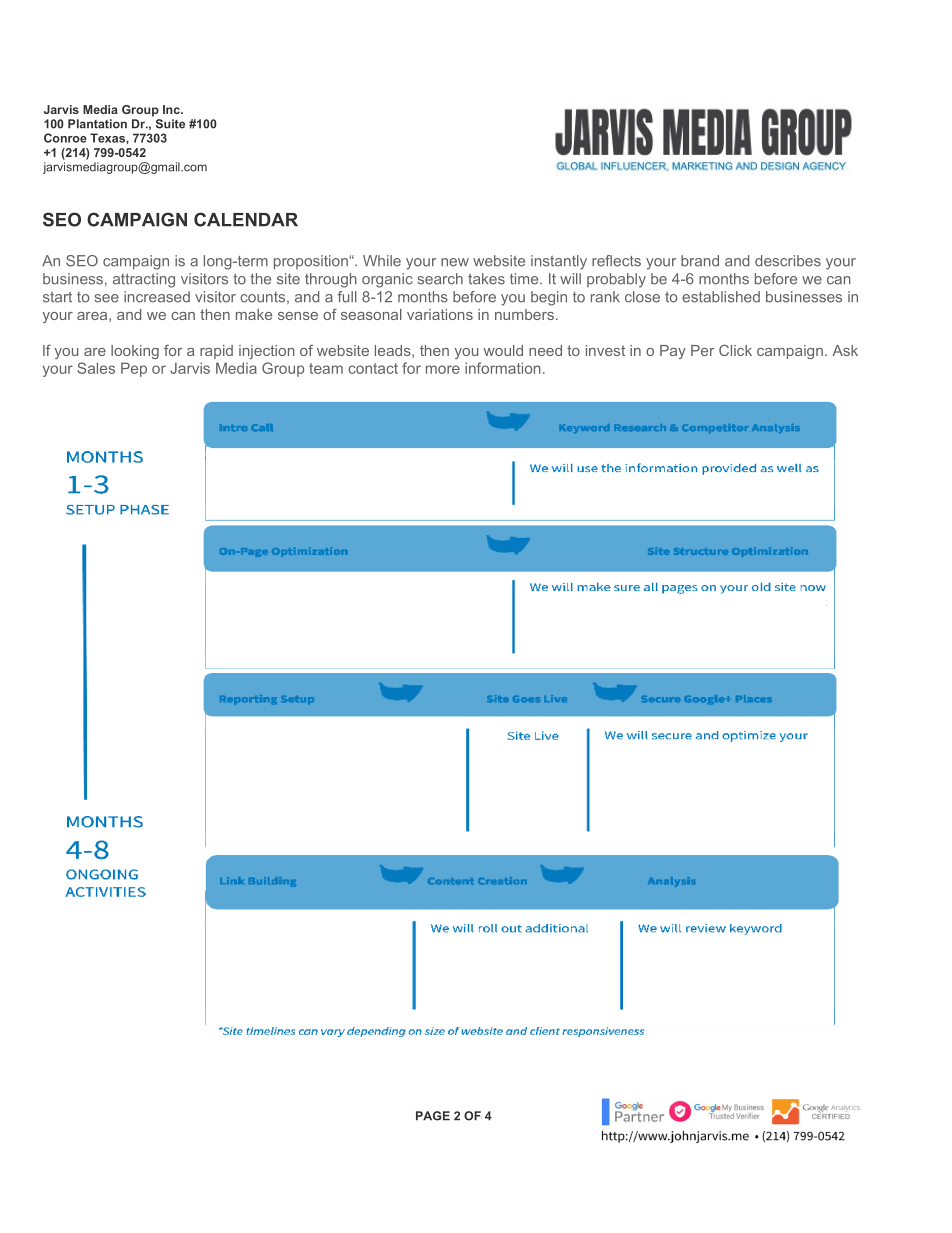  I want to click on PAGE, so click(433, 1116).
